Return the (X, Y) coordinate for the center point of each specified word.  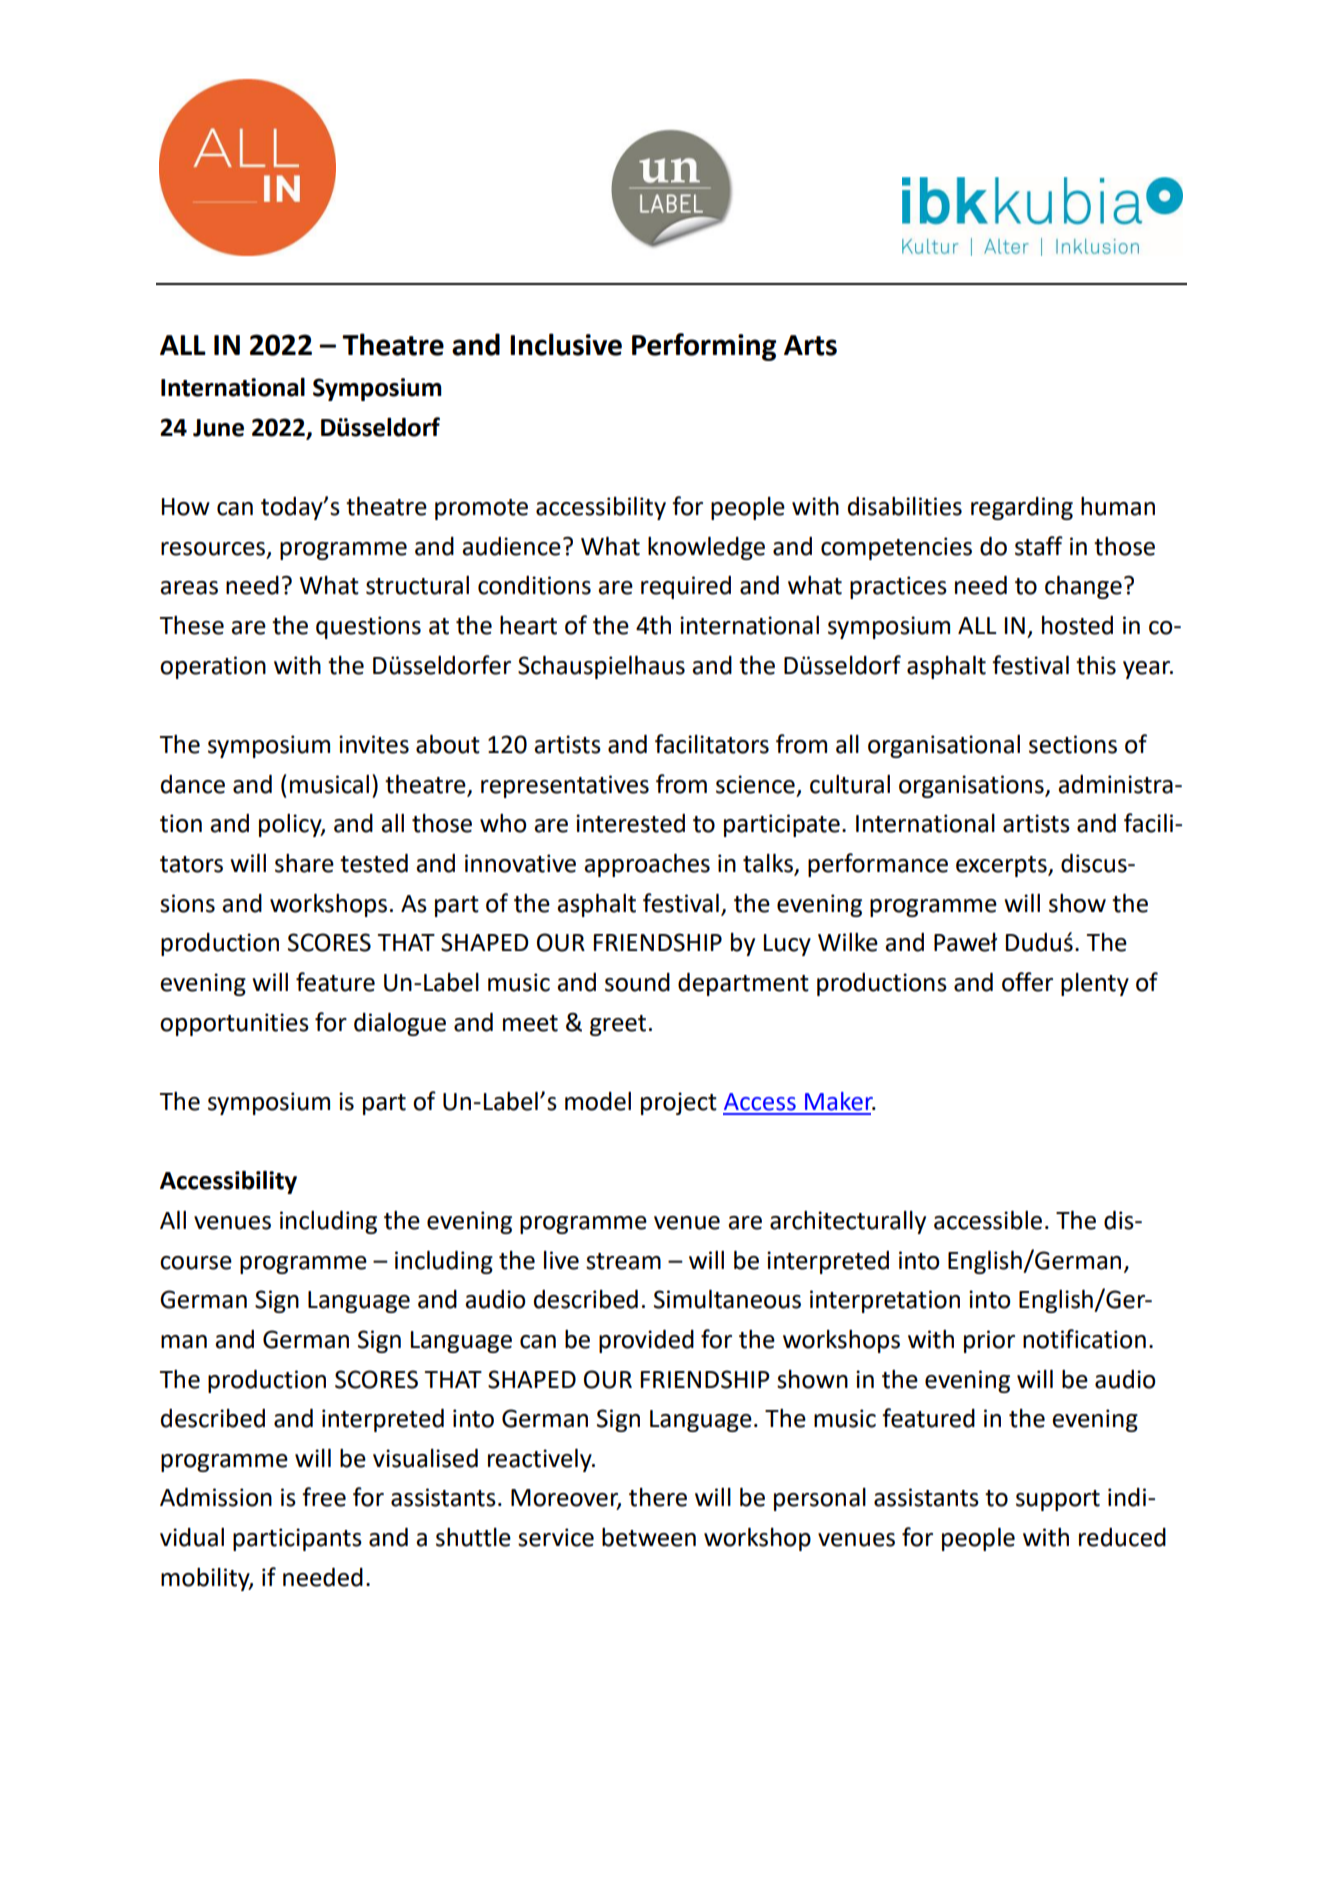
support (1058, 1500)
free (324, 1497)
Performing (704, 347)
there (658, 1497)
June (218, 428)
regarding (1022, 508)
